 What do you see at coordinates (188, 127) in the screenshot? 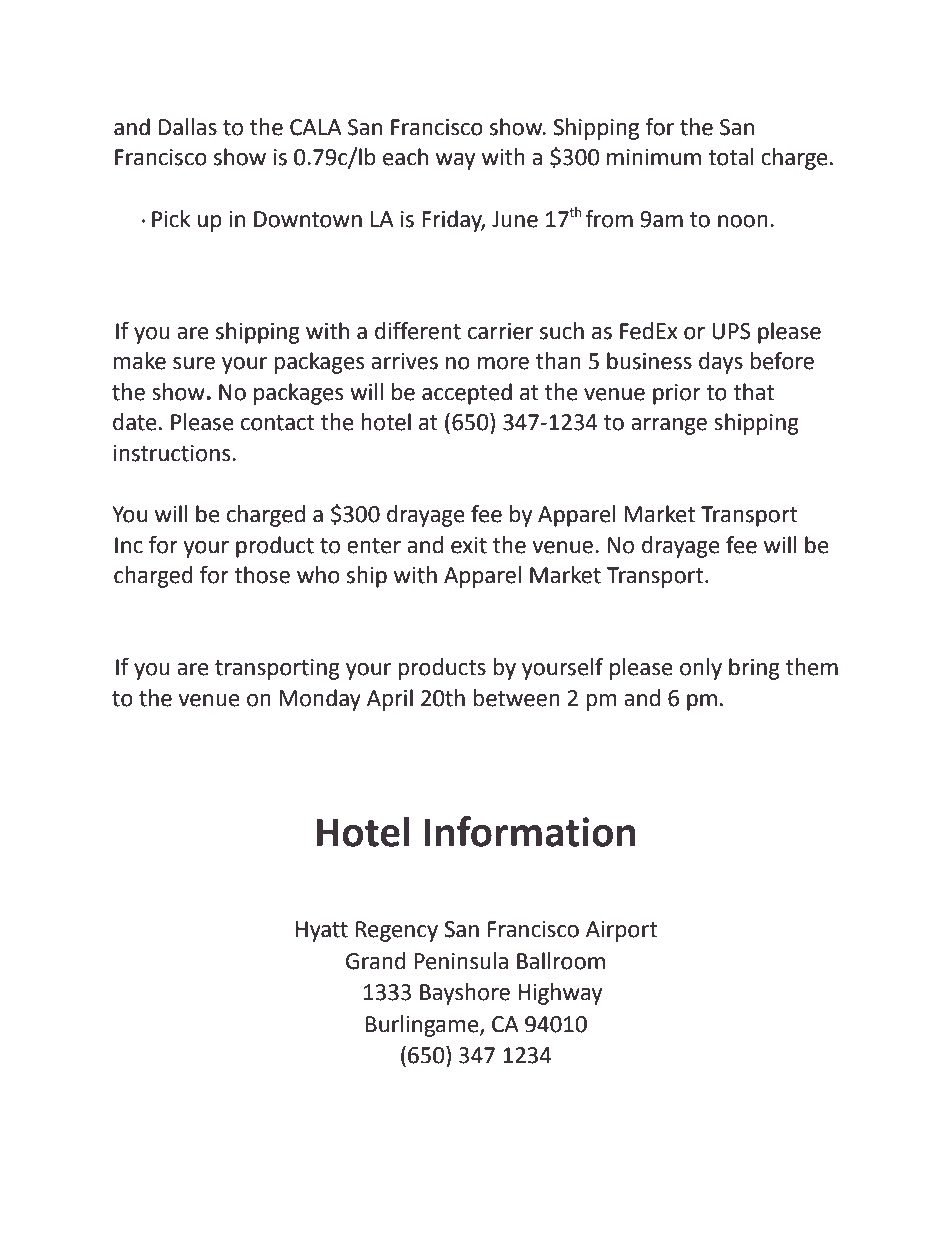
I see `Dallas` at bounding box center [188, 127].
